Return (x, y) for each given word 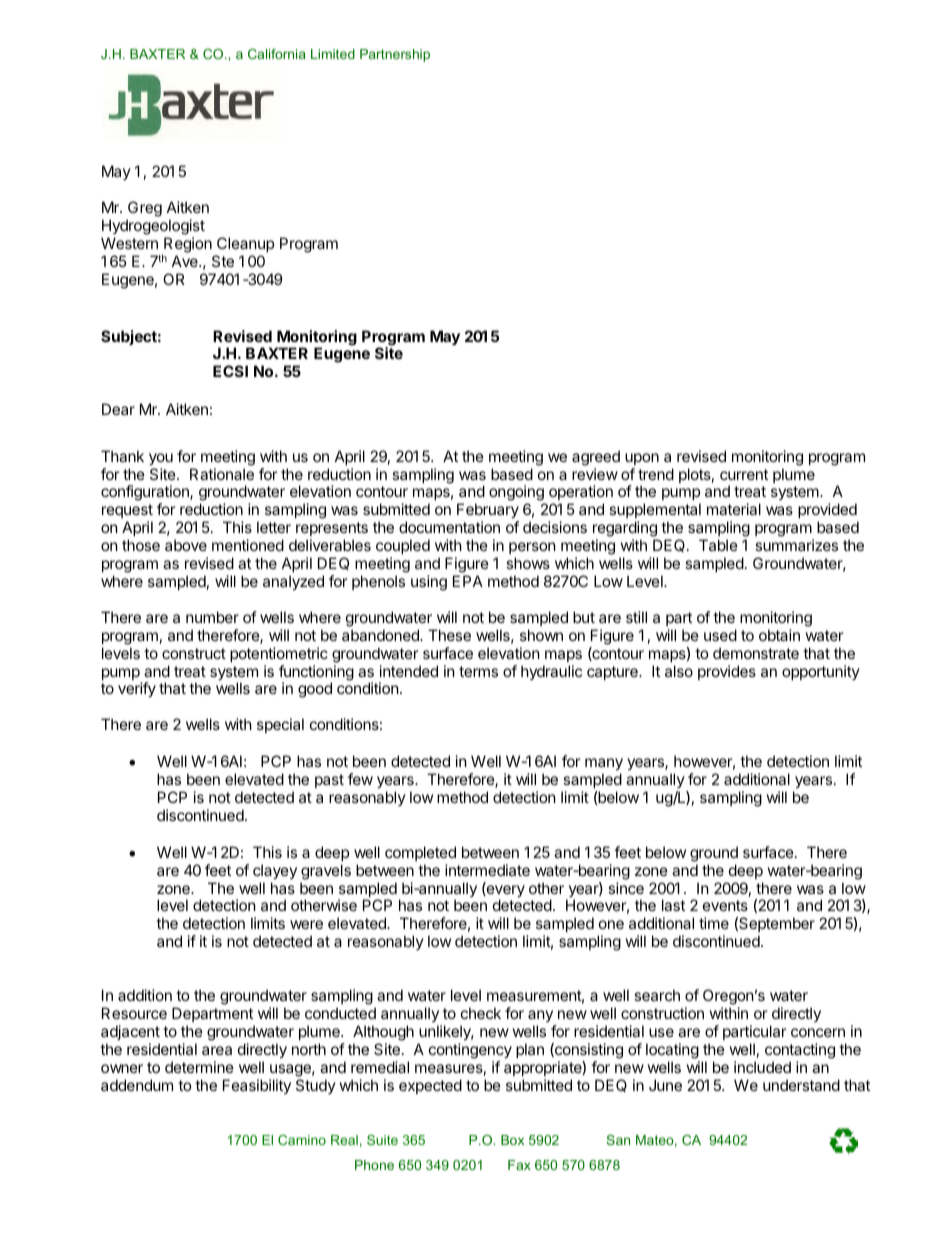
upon (642, 459)
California (277, 54)
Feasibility (257, 1086)
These (449, 635)
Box (512, 1140)
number (212, 617)
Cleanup (245, 244)
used (720, 635)
